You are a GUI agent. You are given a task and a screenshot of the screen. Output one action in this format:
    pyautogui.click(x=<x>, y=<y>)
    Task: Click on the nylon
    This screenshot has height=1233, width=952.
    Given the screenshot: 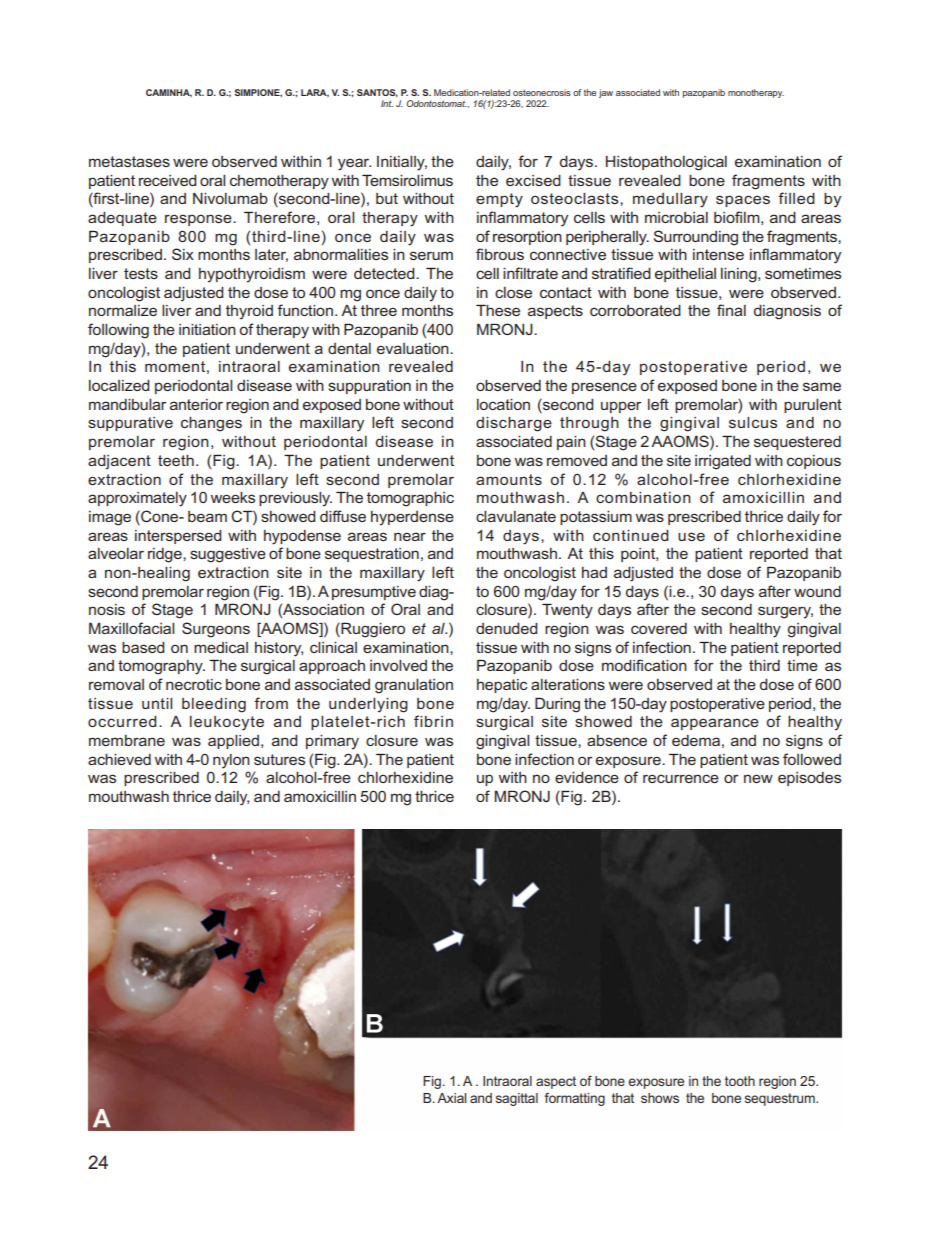 What is the action you would take?
    pyautogui.click(x=231, y=761)
